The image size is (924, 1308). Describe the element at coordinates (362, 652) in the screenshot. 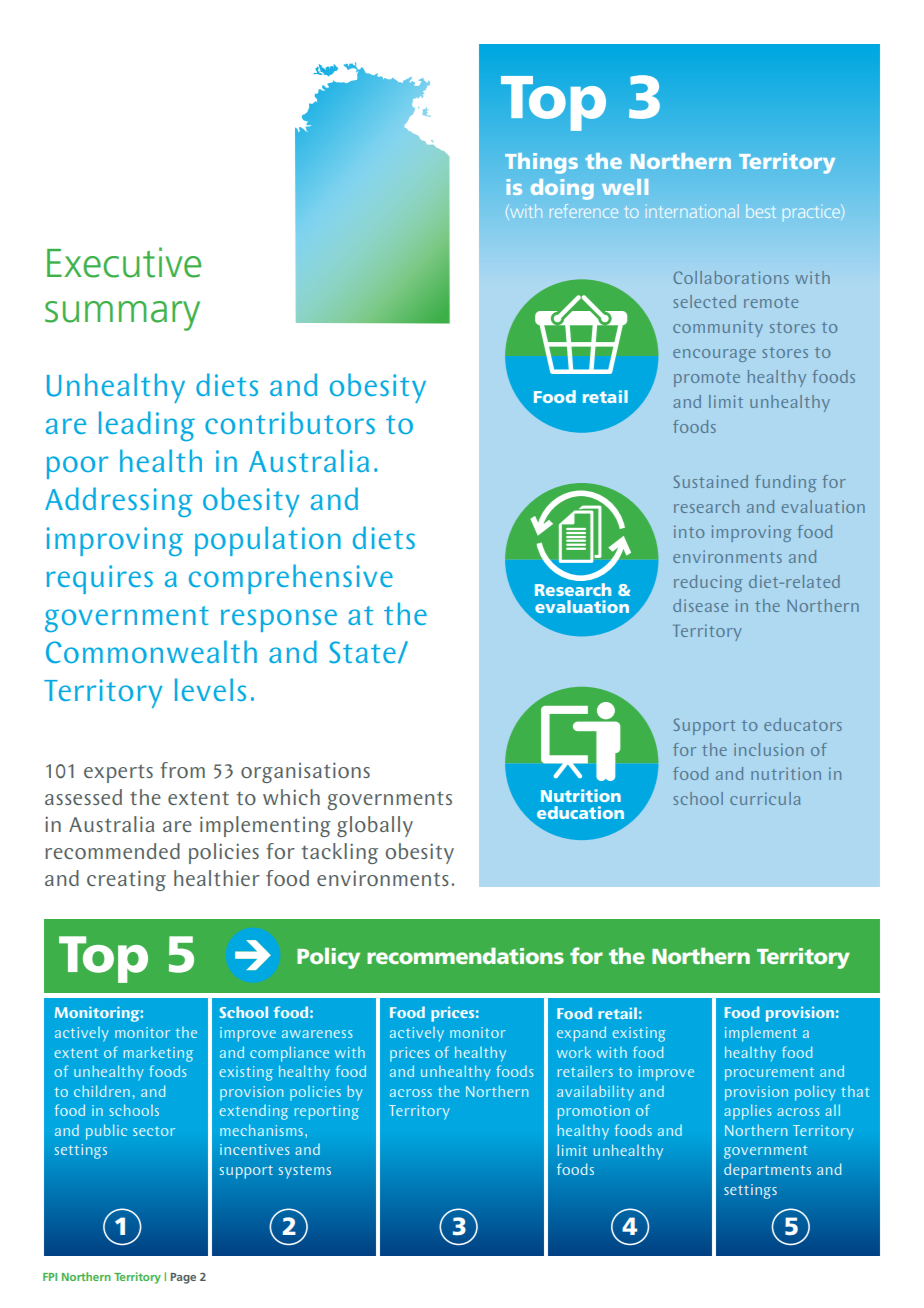

I see `State` at that location.
